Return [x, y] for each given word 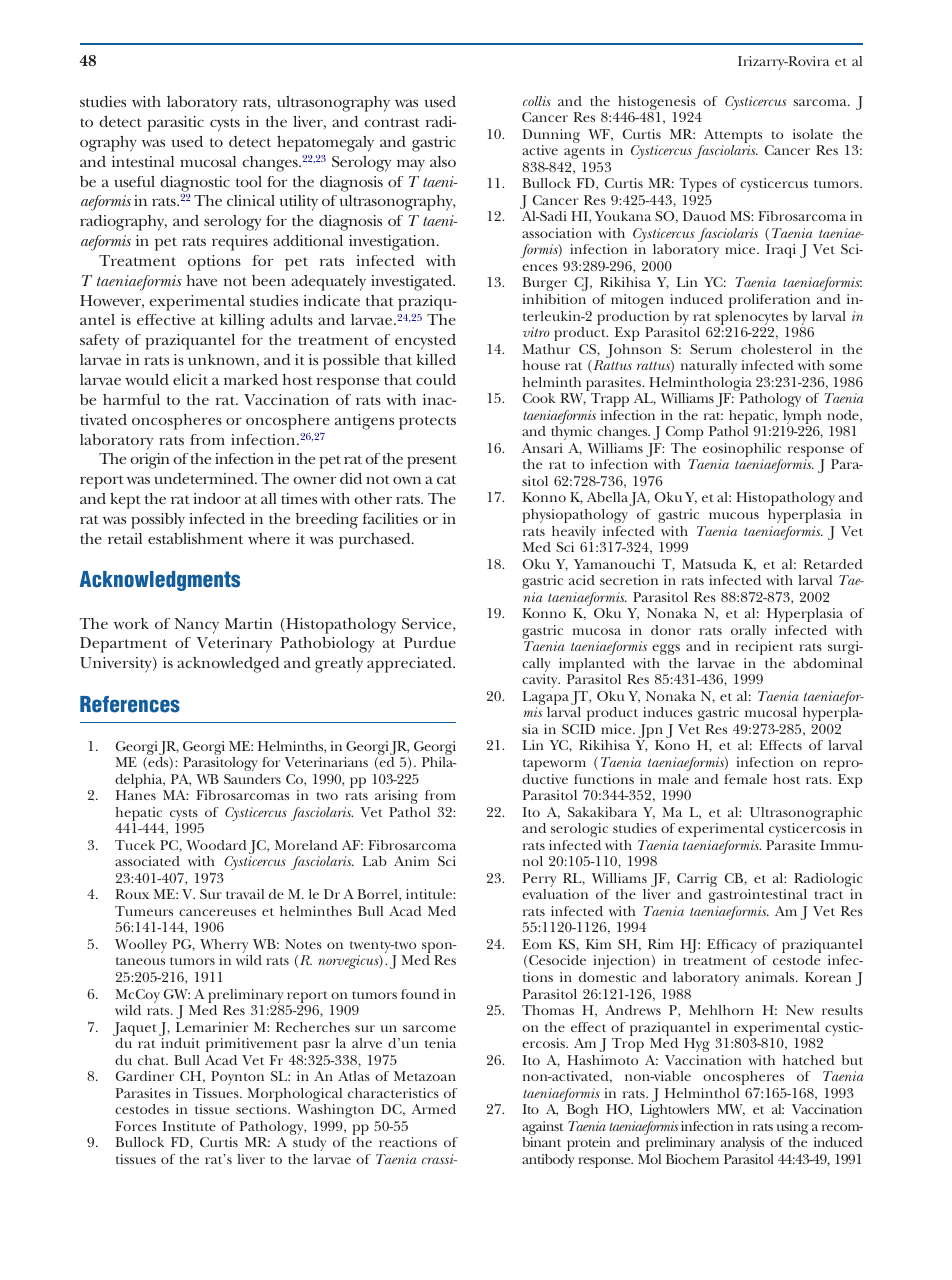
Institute [189, 1126]
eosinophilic [743, 451]
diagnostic [195, 184]
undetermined [205, 478]
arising [396, 797]
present [432, 462]
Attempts [732, 137]
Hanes [136, 795]
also [443, 161]
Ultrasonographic [806, 815]
